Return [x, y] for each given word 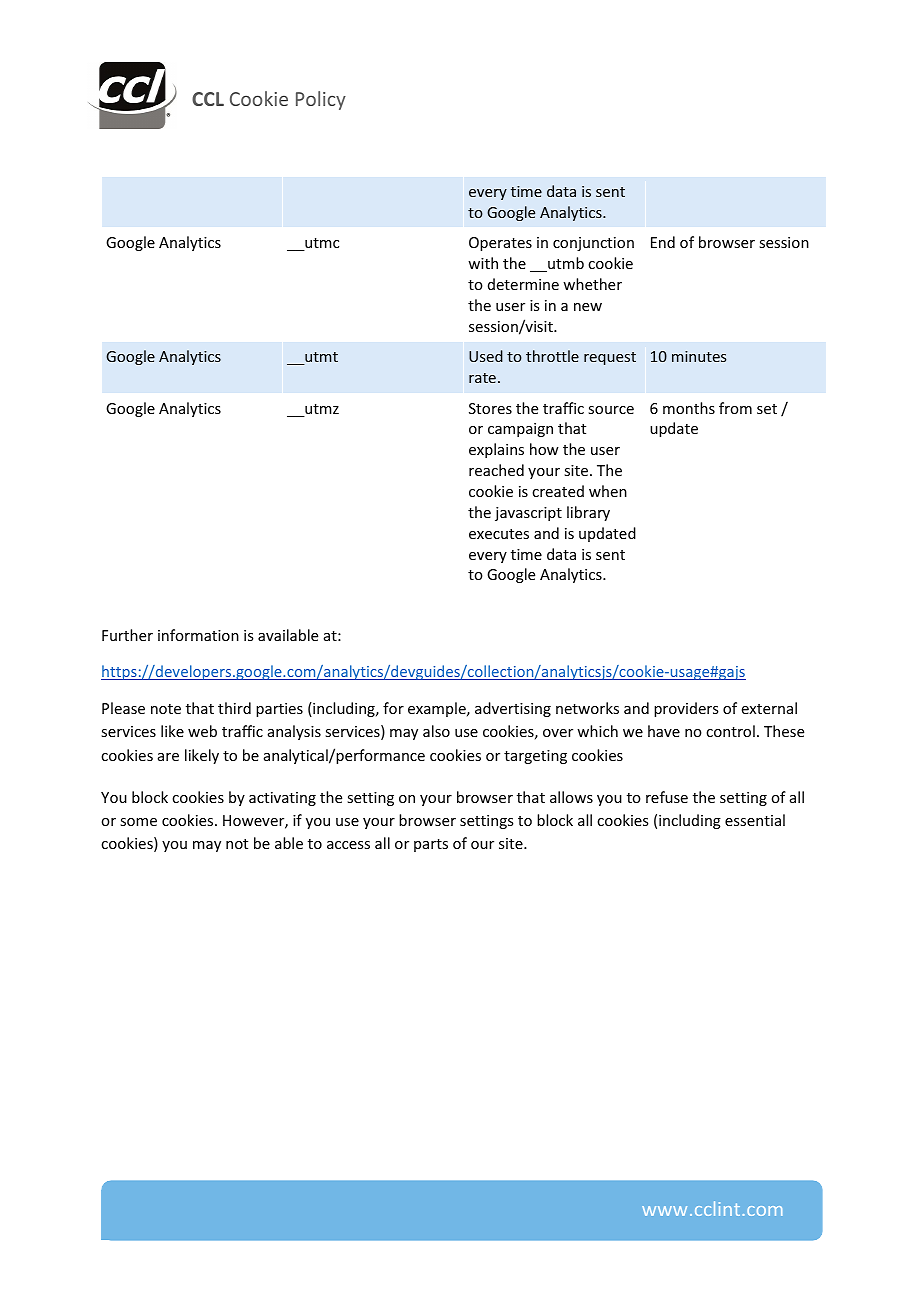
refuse [667, 797]
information [198, 635]
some [138, 822]
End [663, 242]
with [483, 263]
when [608, 491]
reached [496, 470]
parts [431, 845]
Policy [321, 100]
